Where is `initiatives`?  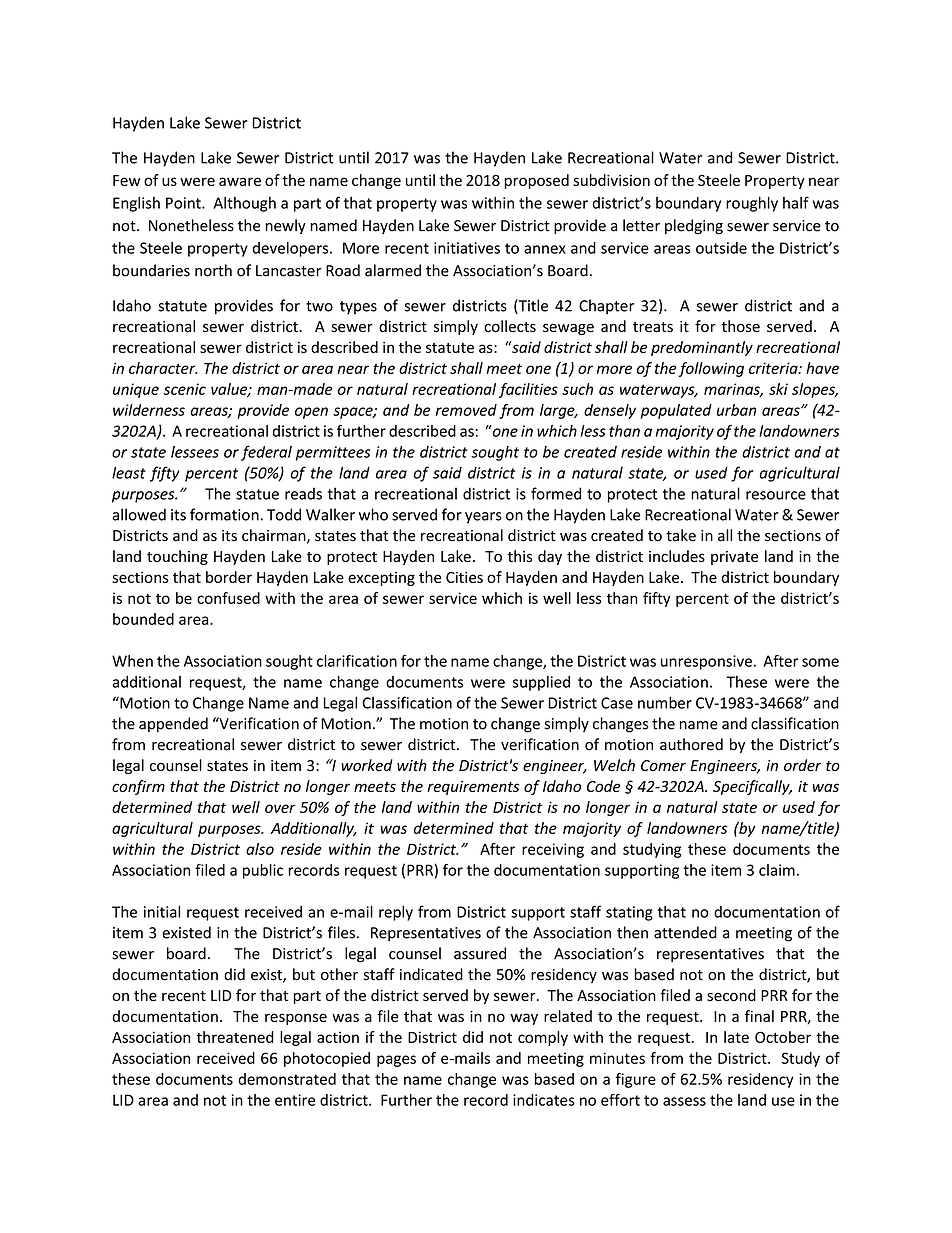 initiatives is located at coordinates (467, 248).
